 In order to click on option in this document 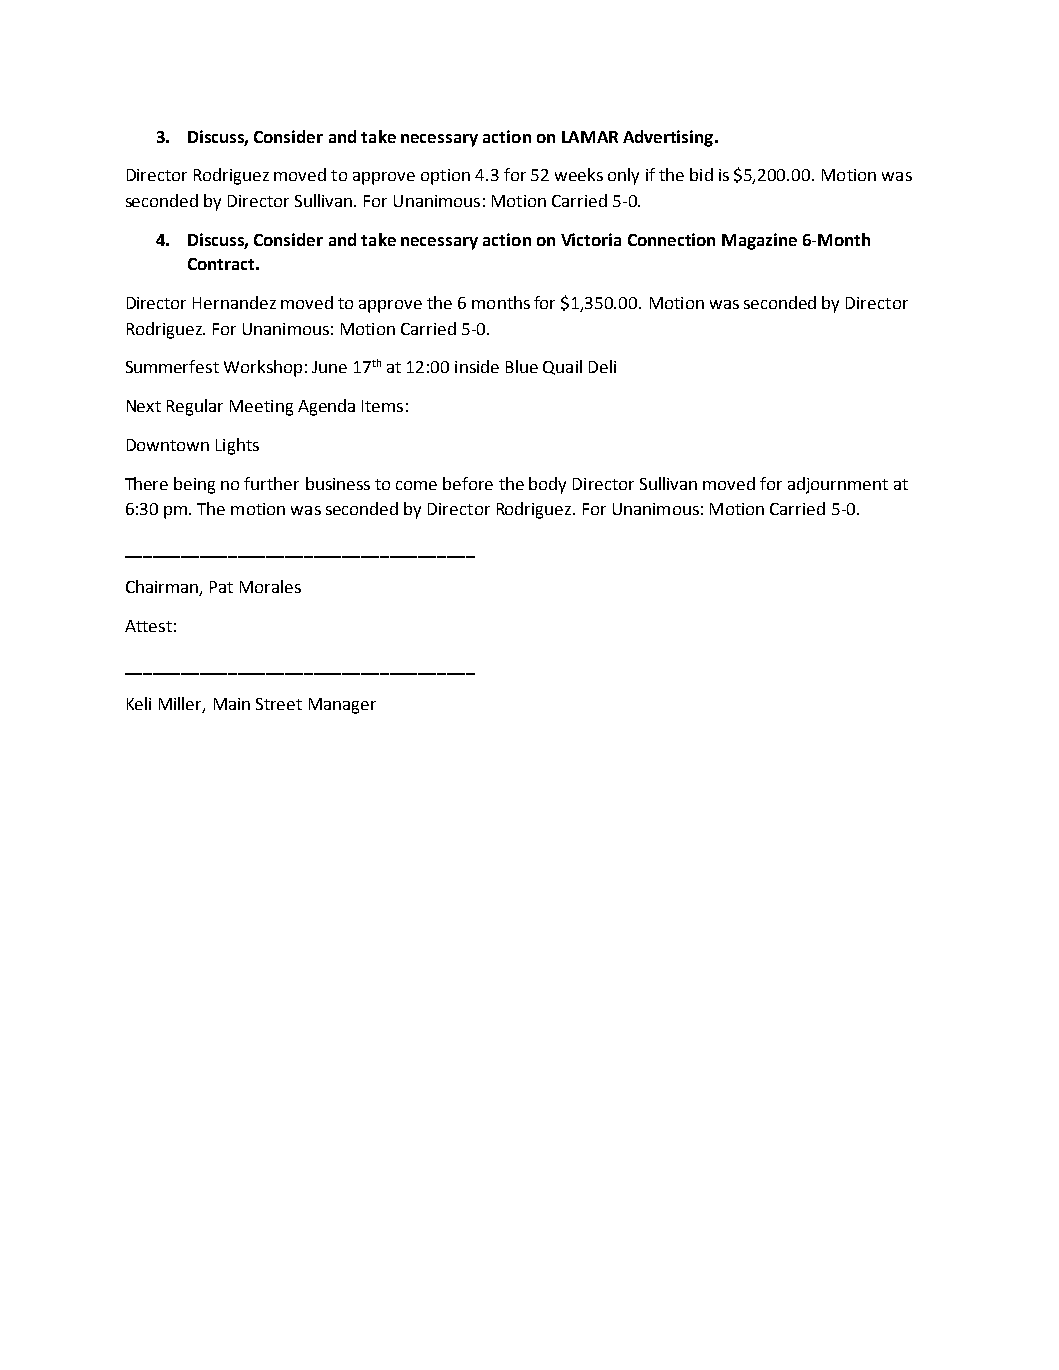, I will do `click(445, 177)`.
